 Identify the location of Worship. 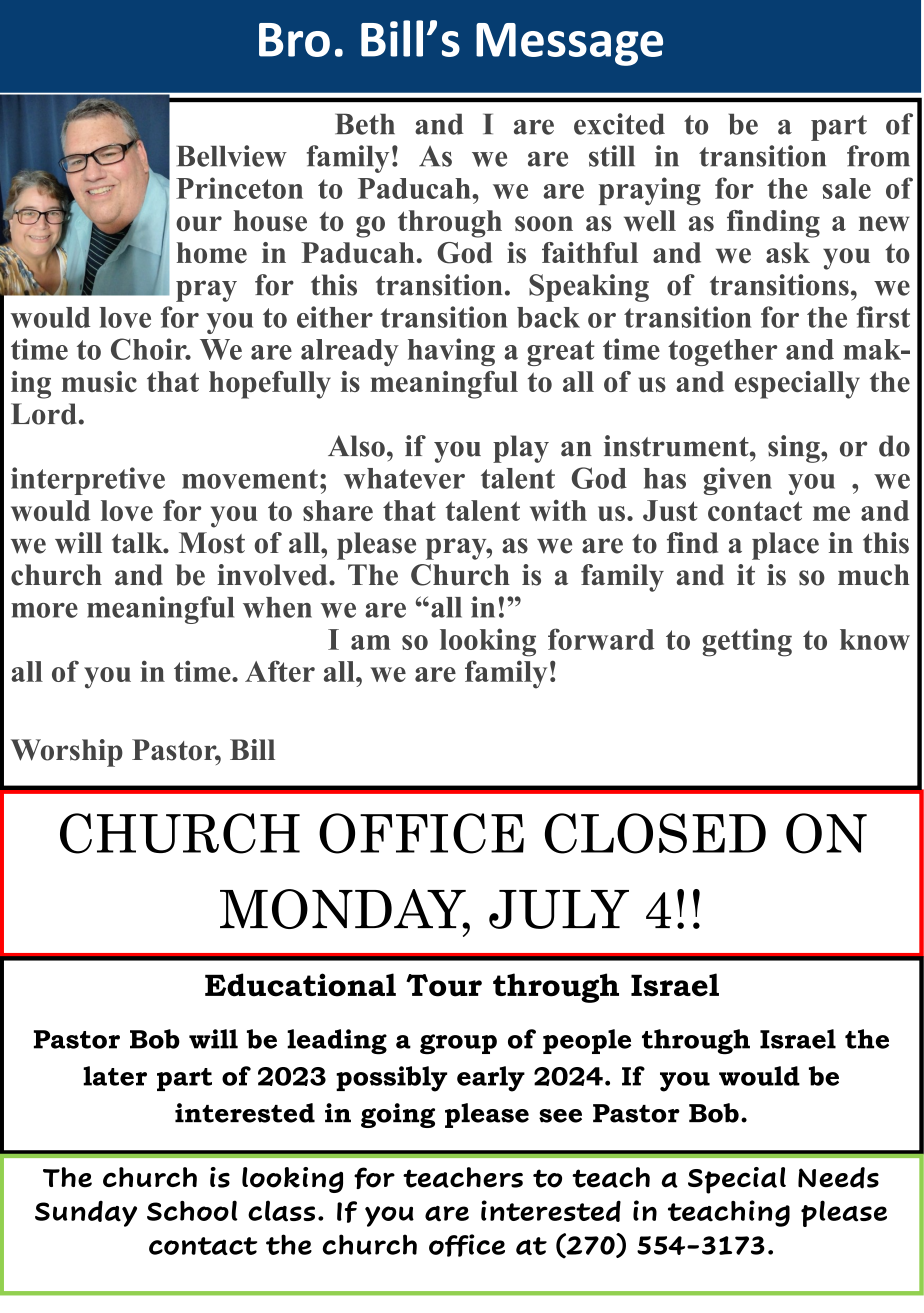
(67, 753).
